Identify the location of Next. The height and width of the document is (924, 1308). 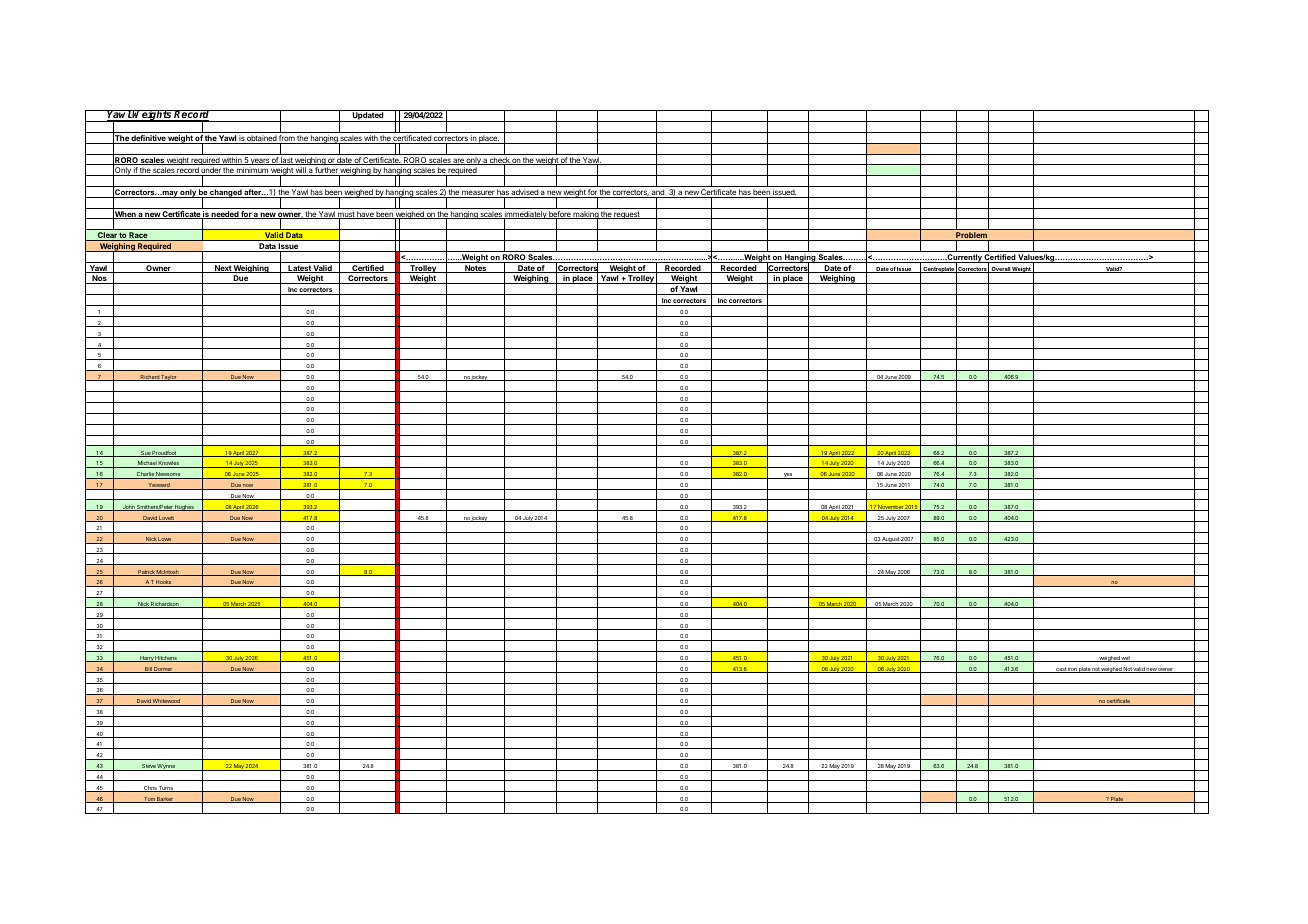
(223, 269).
